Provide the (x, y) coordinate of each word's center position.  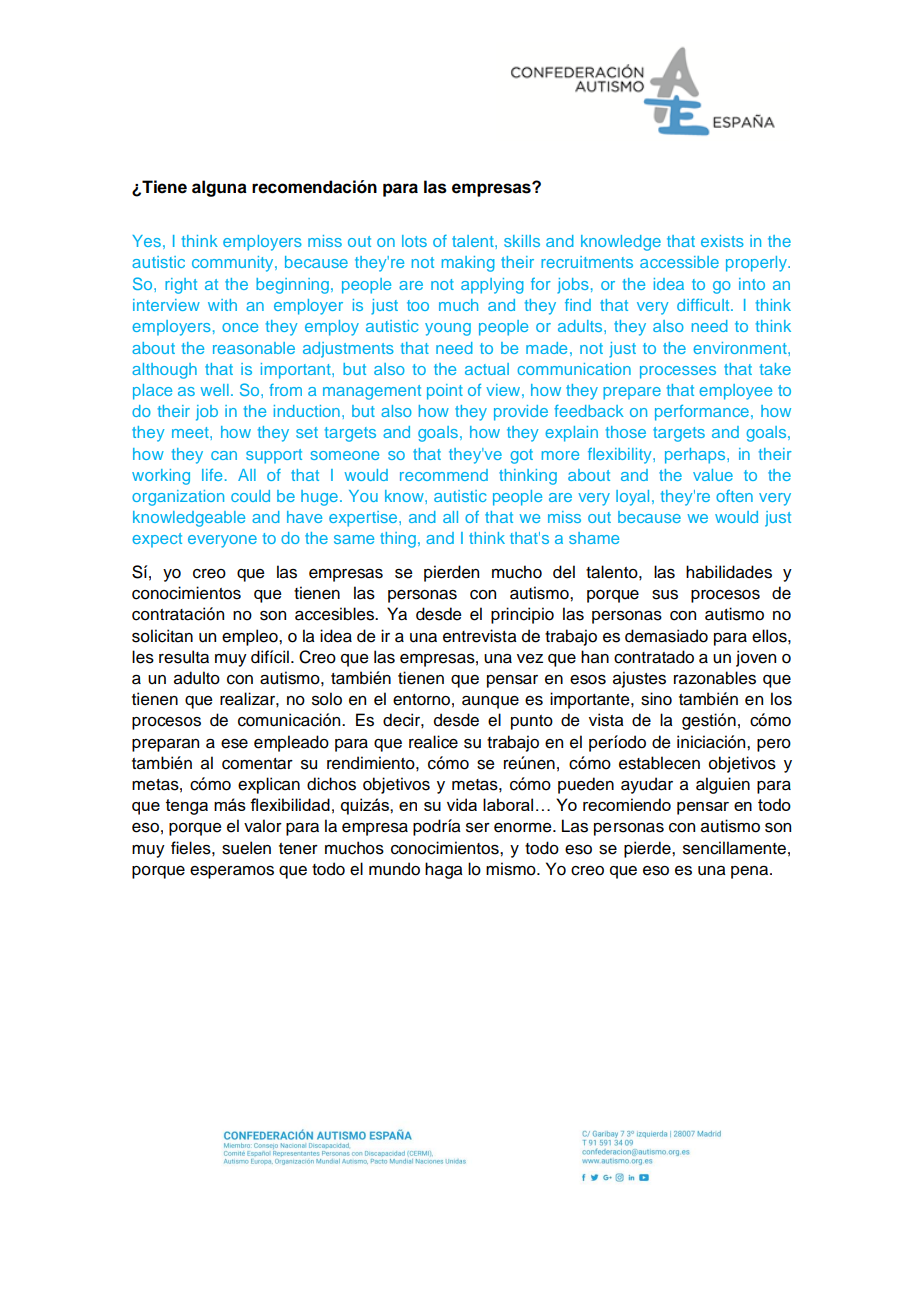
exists (722, 241)
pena (751, 872)
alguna (219, 188)
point (445, 392)
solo (327, 699)
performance (702, 412)
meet (191, 432)
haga (444, 870)
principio (522, 615)
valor (263, 826)
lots (414, 241)
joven (756, 658)
